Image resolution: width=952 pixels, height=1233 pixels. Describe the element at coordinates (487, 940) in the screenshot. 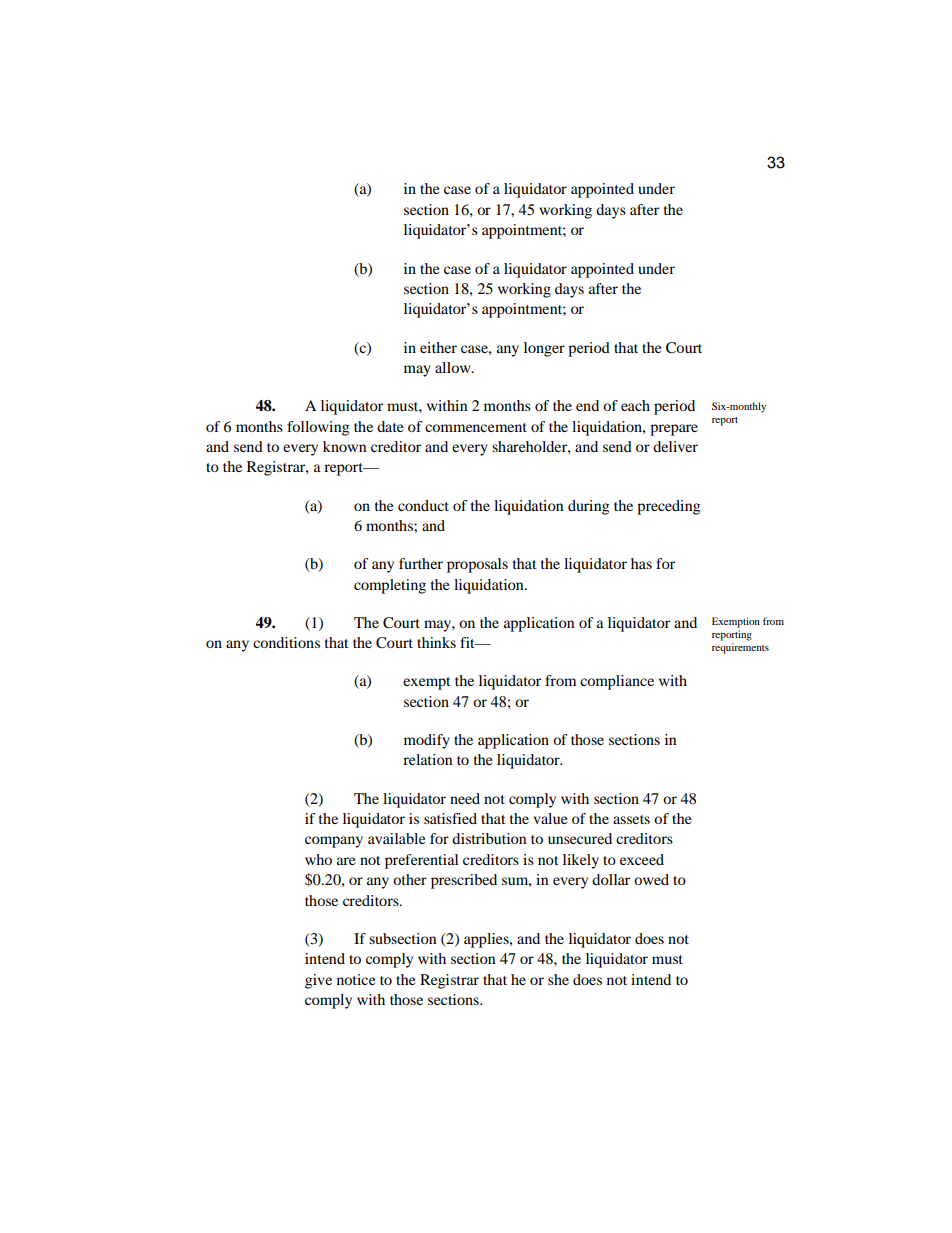

I see `applies` at that location.
